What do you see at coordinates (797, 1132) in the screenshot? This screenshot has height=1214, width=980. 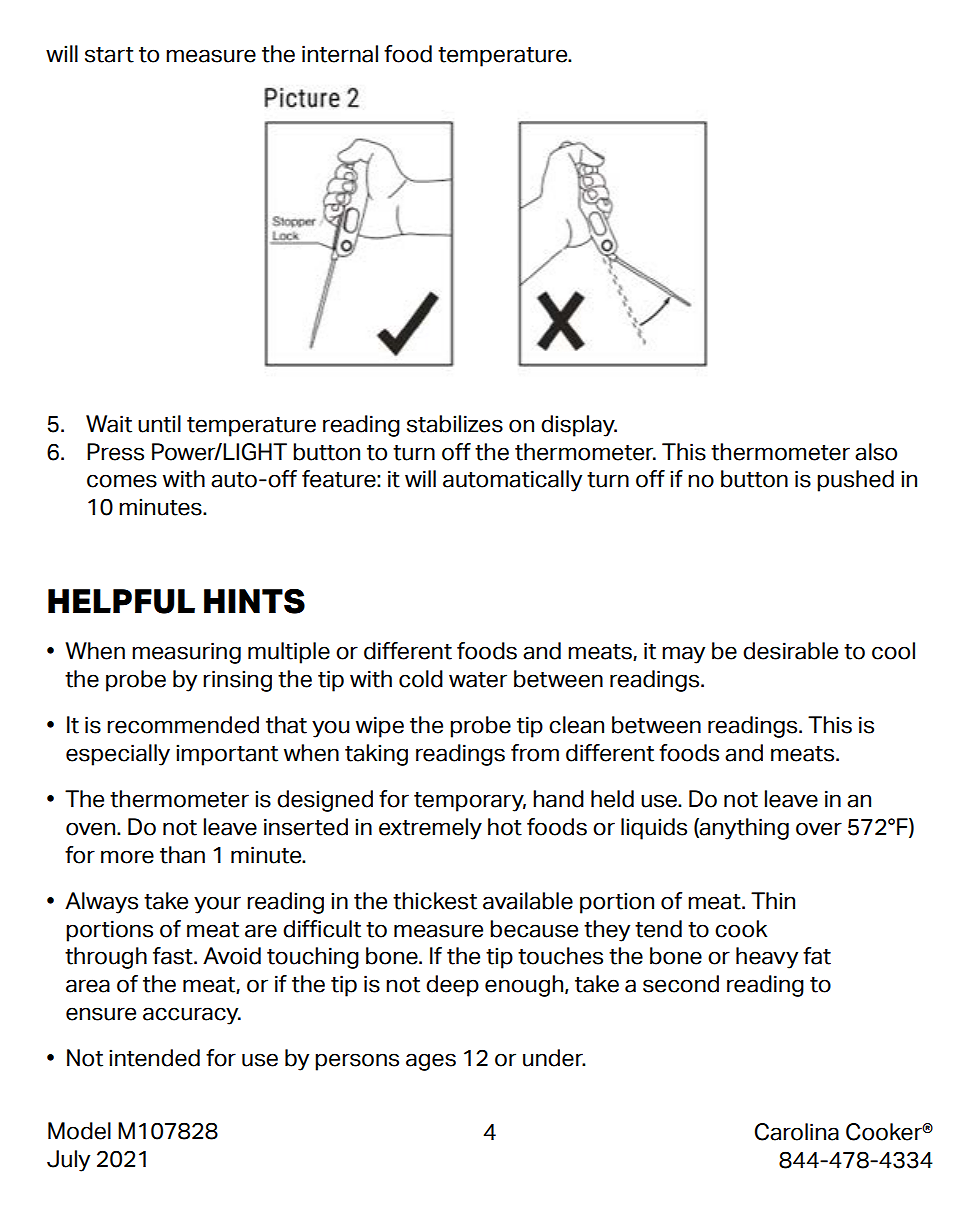 I see `Carolina` at bounding box center [797, 1132].
